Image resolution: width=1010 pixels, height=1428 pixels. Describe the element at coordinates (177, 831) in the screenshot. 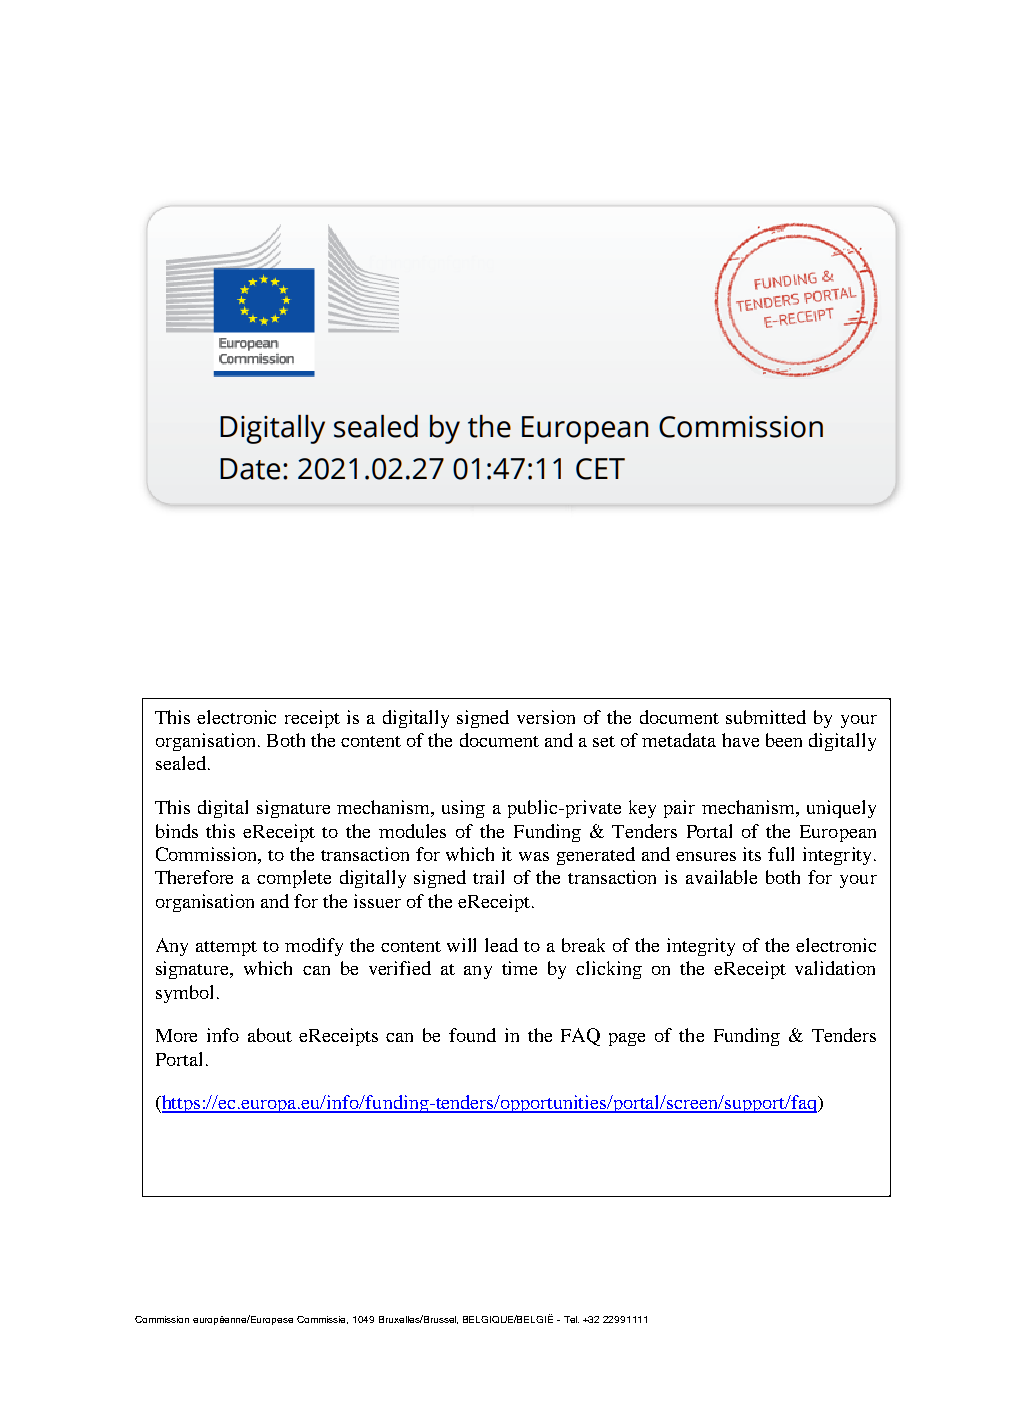

I see `binds` at that location.
